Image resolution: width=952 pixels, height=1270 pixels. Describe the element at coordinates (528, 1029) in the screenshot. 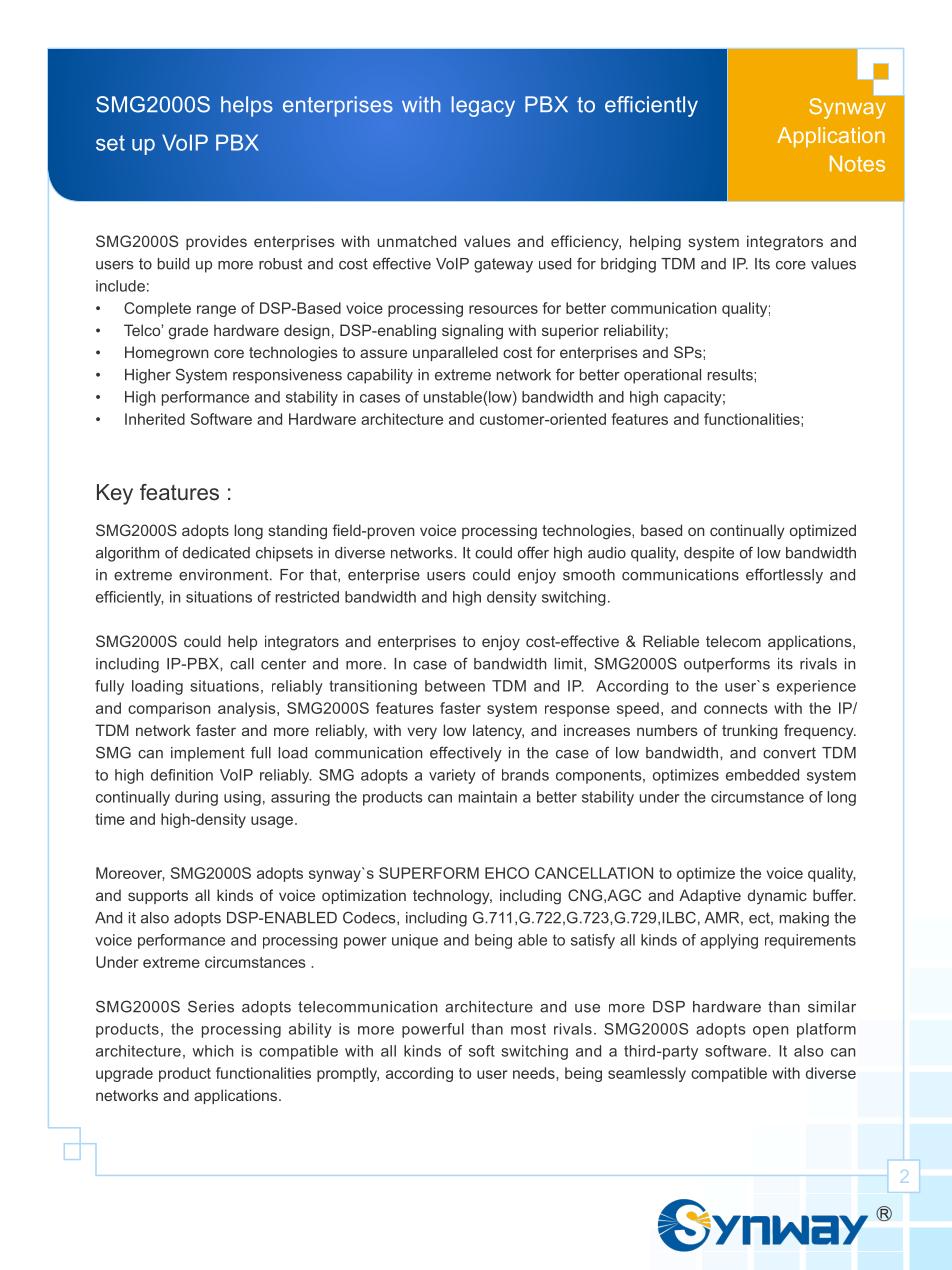

I see `most` at that location.
